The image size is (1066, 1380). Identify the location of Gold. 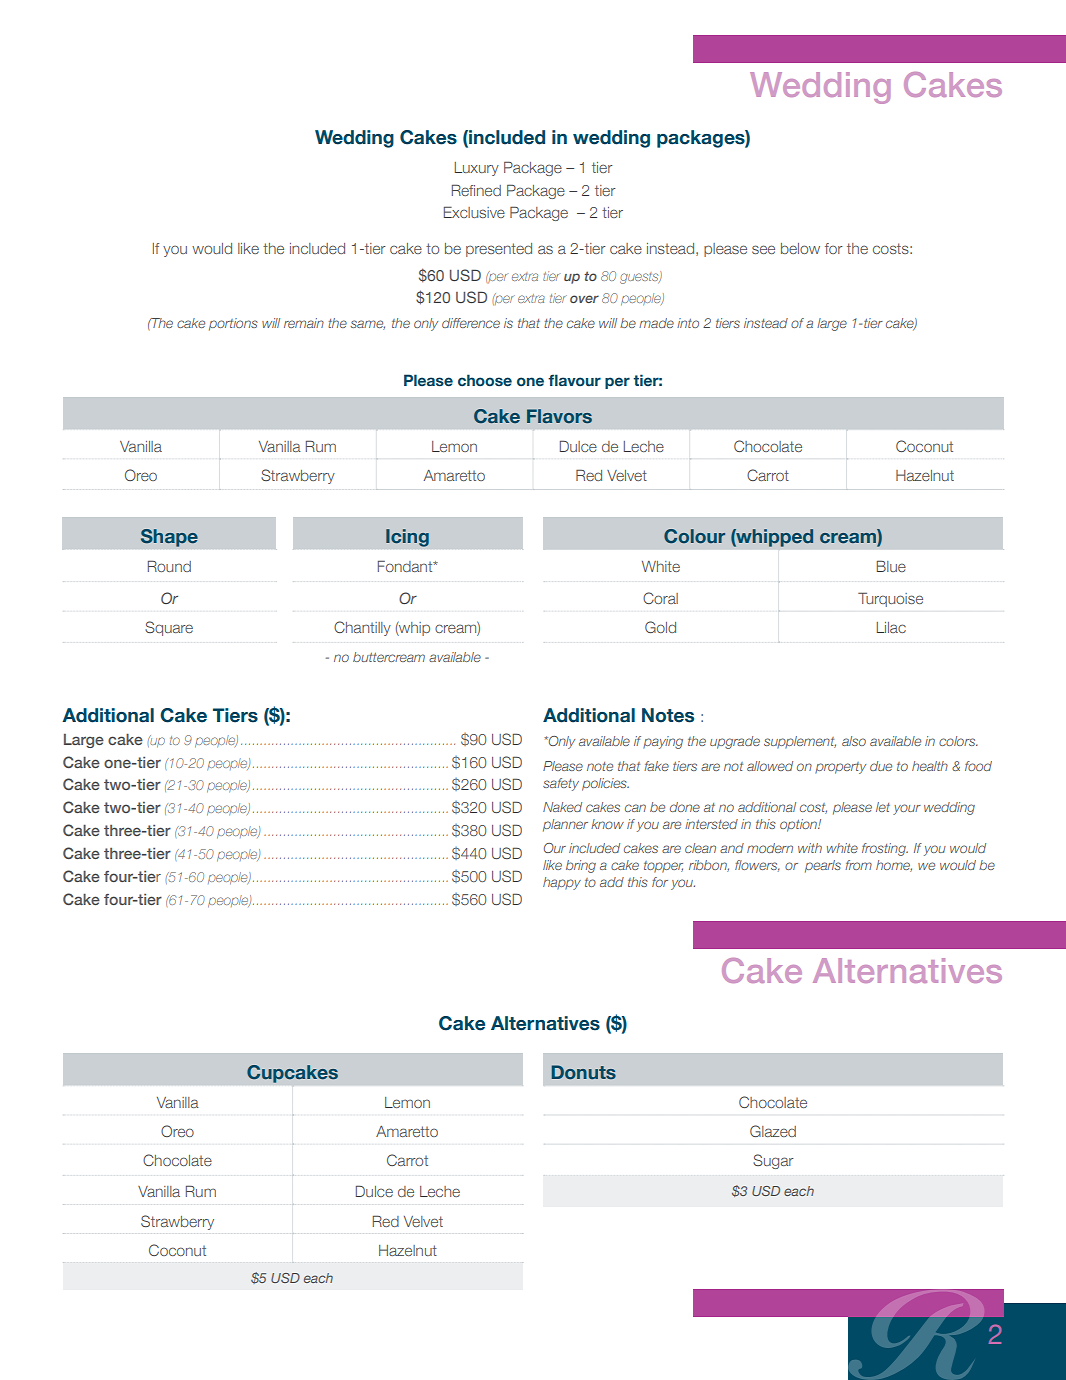
(660, 627).
